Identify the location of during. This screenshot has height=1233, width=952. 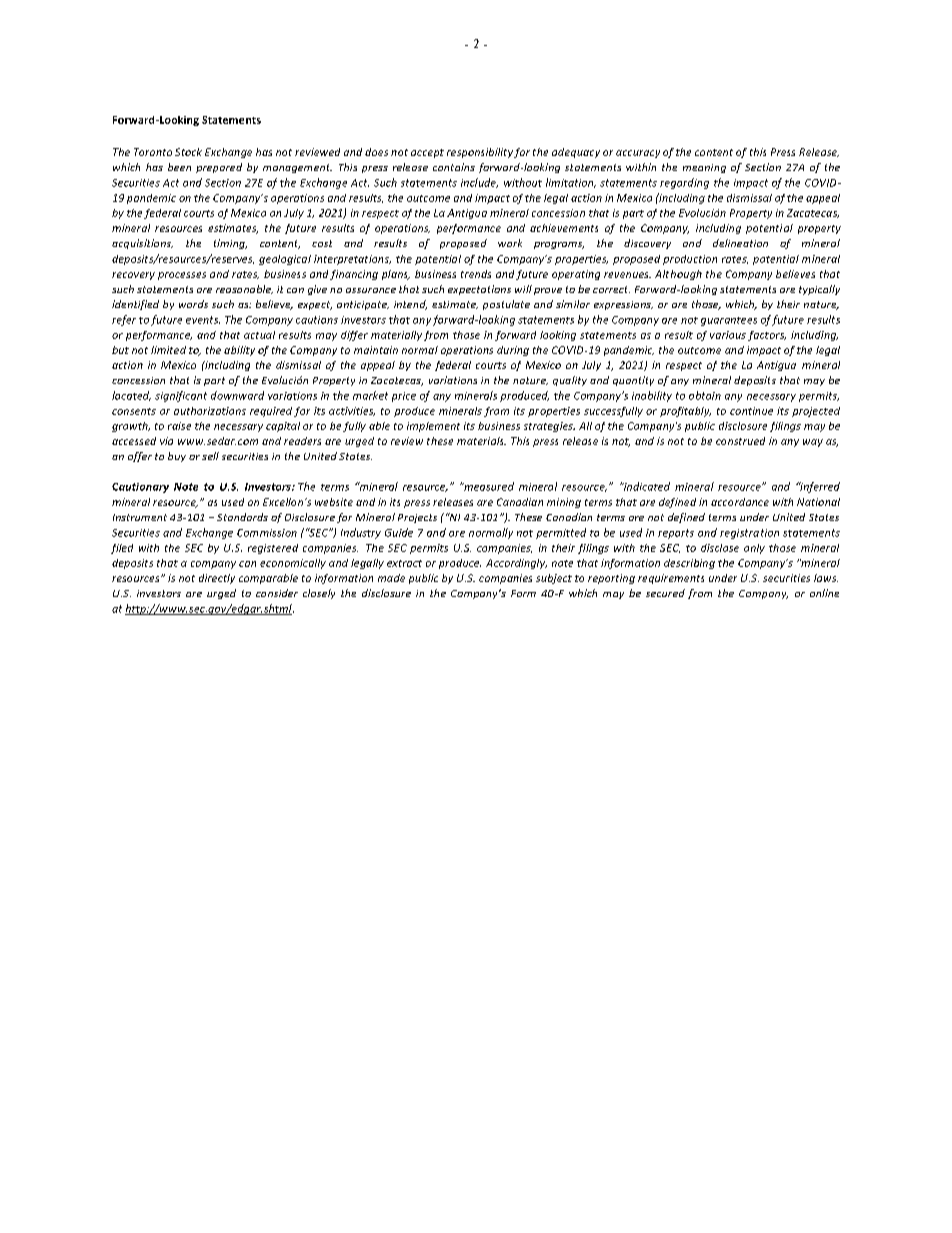
(513, 351).
